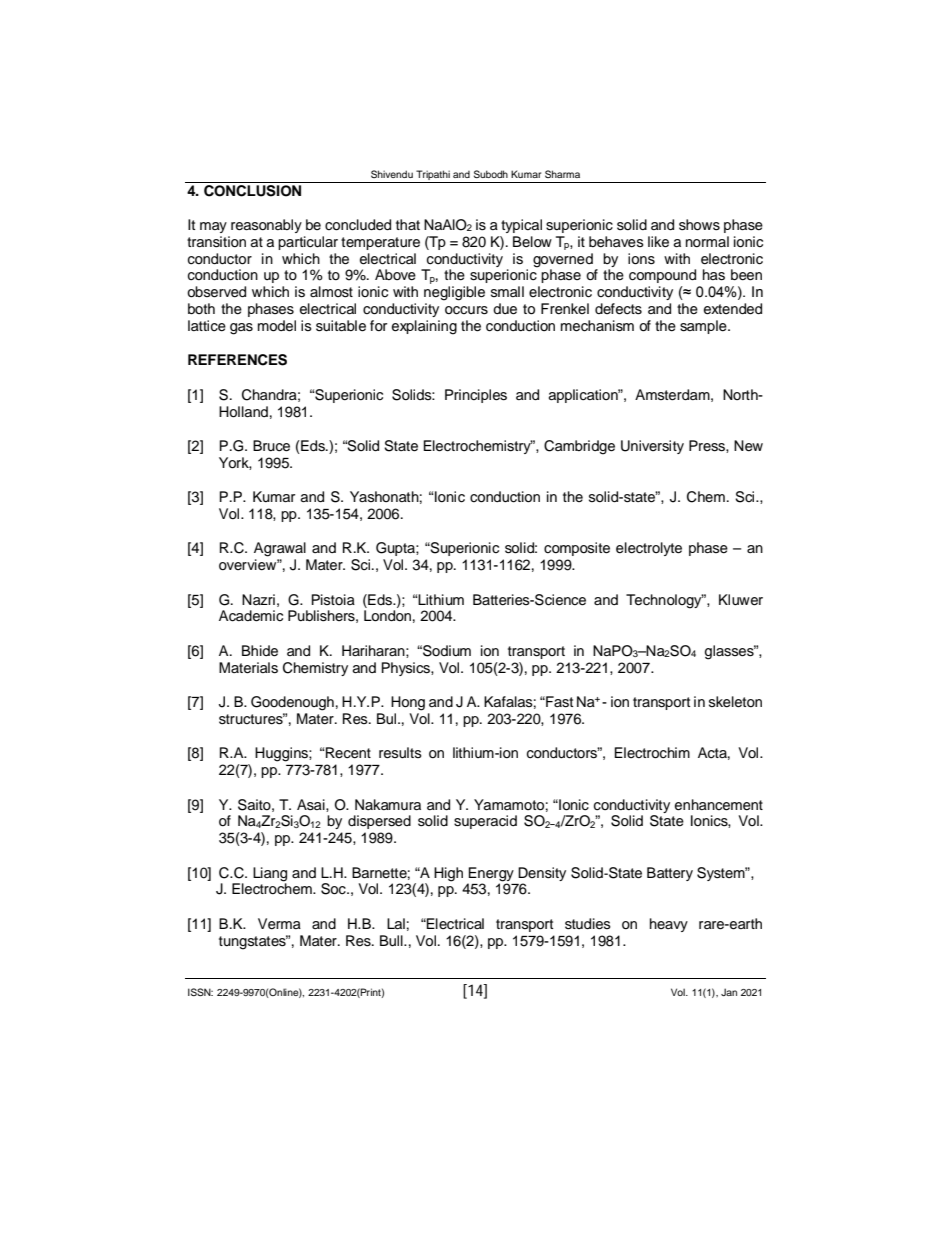  What do you see at coordinates (577, 549) in the document?
I see `composite` at bounding box center [577, 549].
